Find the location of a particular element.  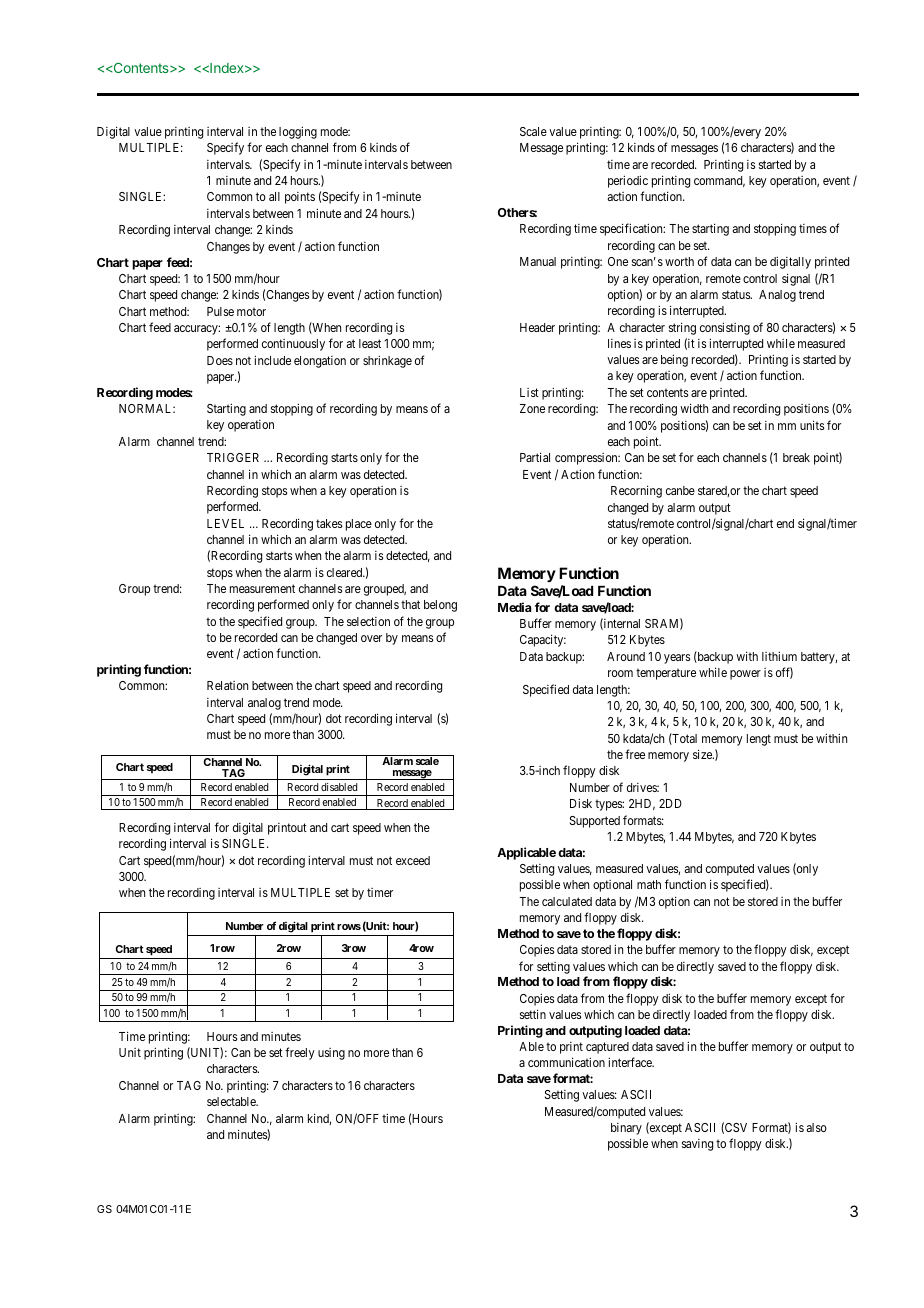

Media is located at coordinates (514, 607).
